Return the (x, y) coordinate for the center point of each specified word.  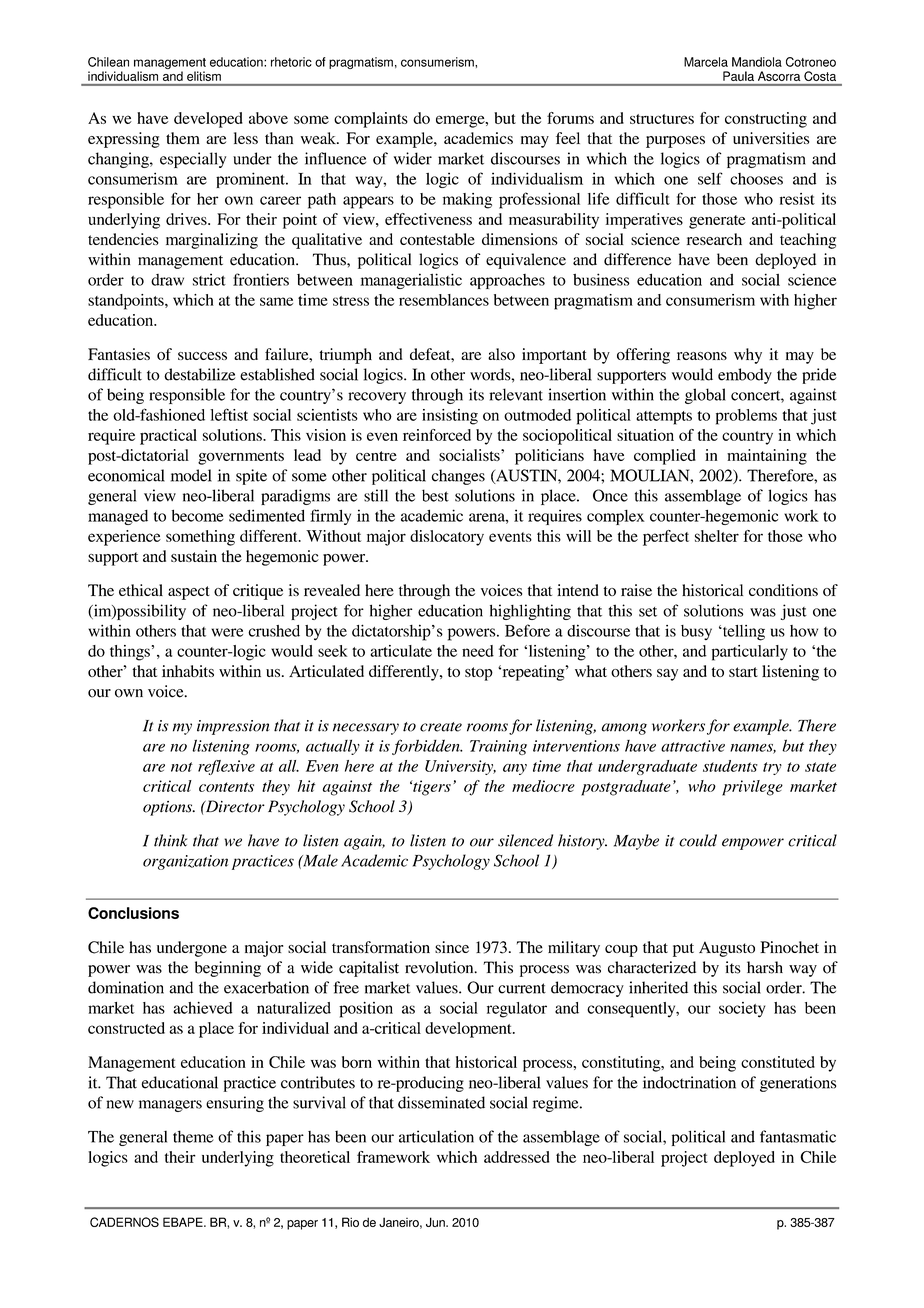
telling (742, 633)
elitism (204, 76)
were (227, 632)
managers (170, 1106)
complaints (371, 120)
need (478, 651)
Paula (738, 76)
